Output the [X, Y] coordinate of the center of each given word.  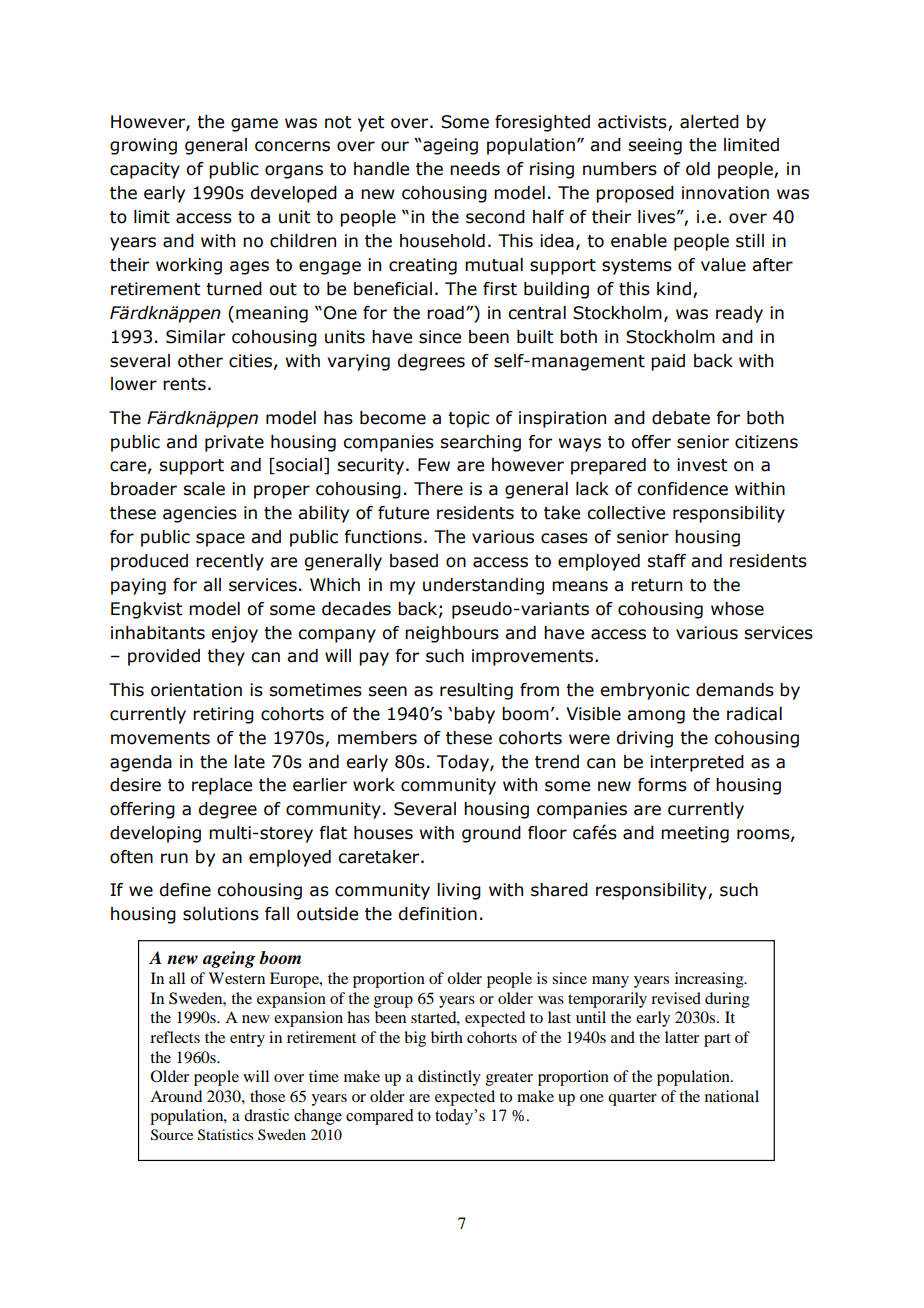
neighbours [452, 634]
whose [737, 609]
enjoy [234, 634]
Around [176, 1096]
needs [475, 169]
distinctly [449, 1078]
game [254, 125]
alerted [709, 122]
